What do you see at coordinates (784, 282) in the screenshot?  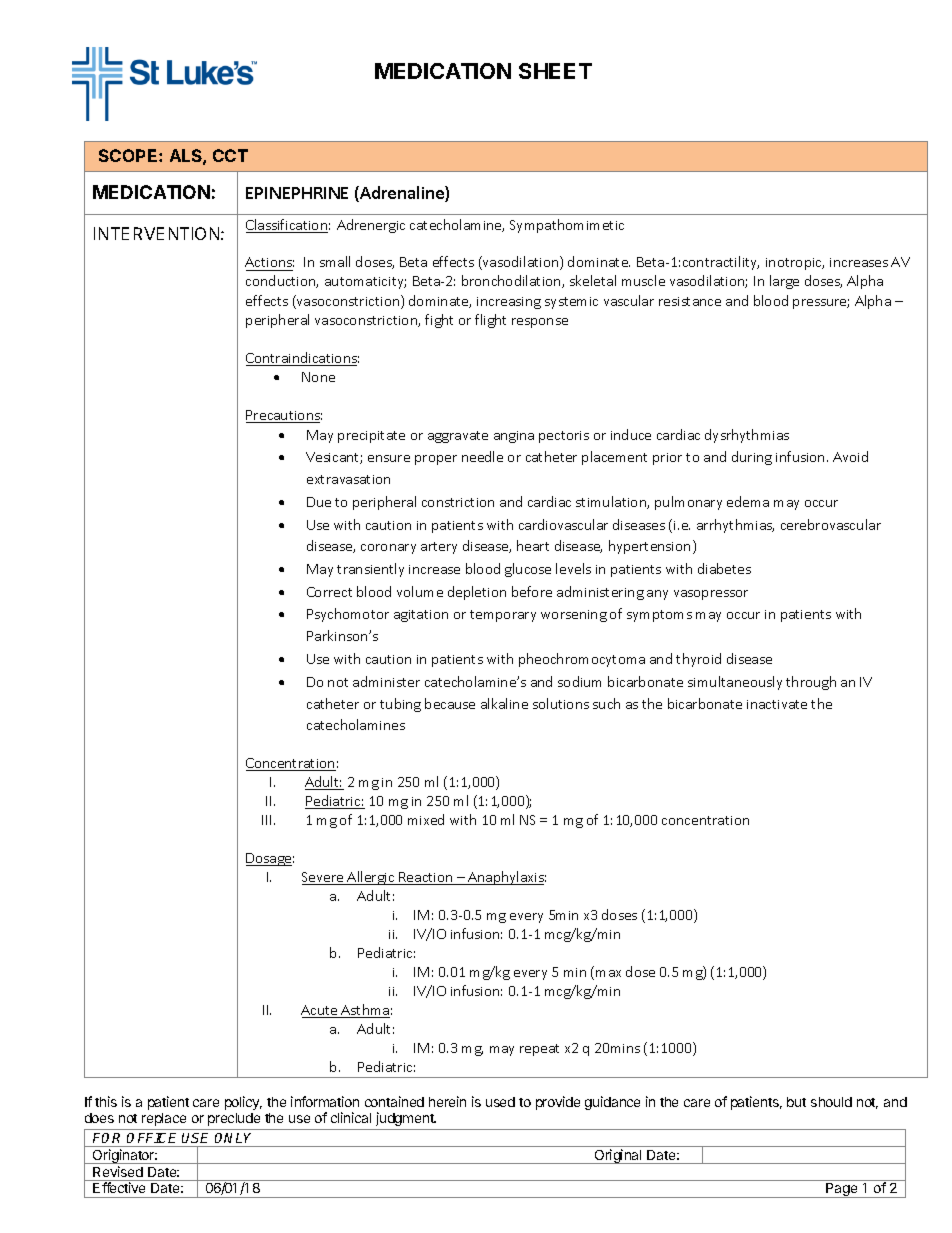 I see `large` at bounding box center [784, 282].
